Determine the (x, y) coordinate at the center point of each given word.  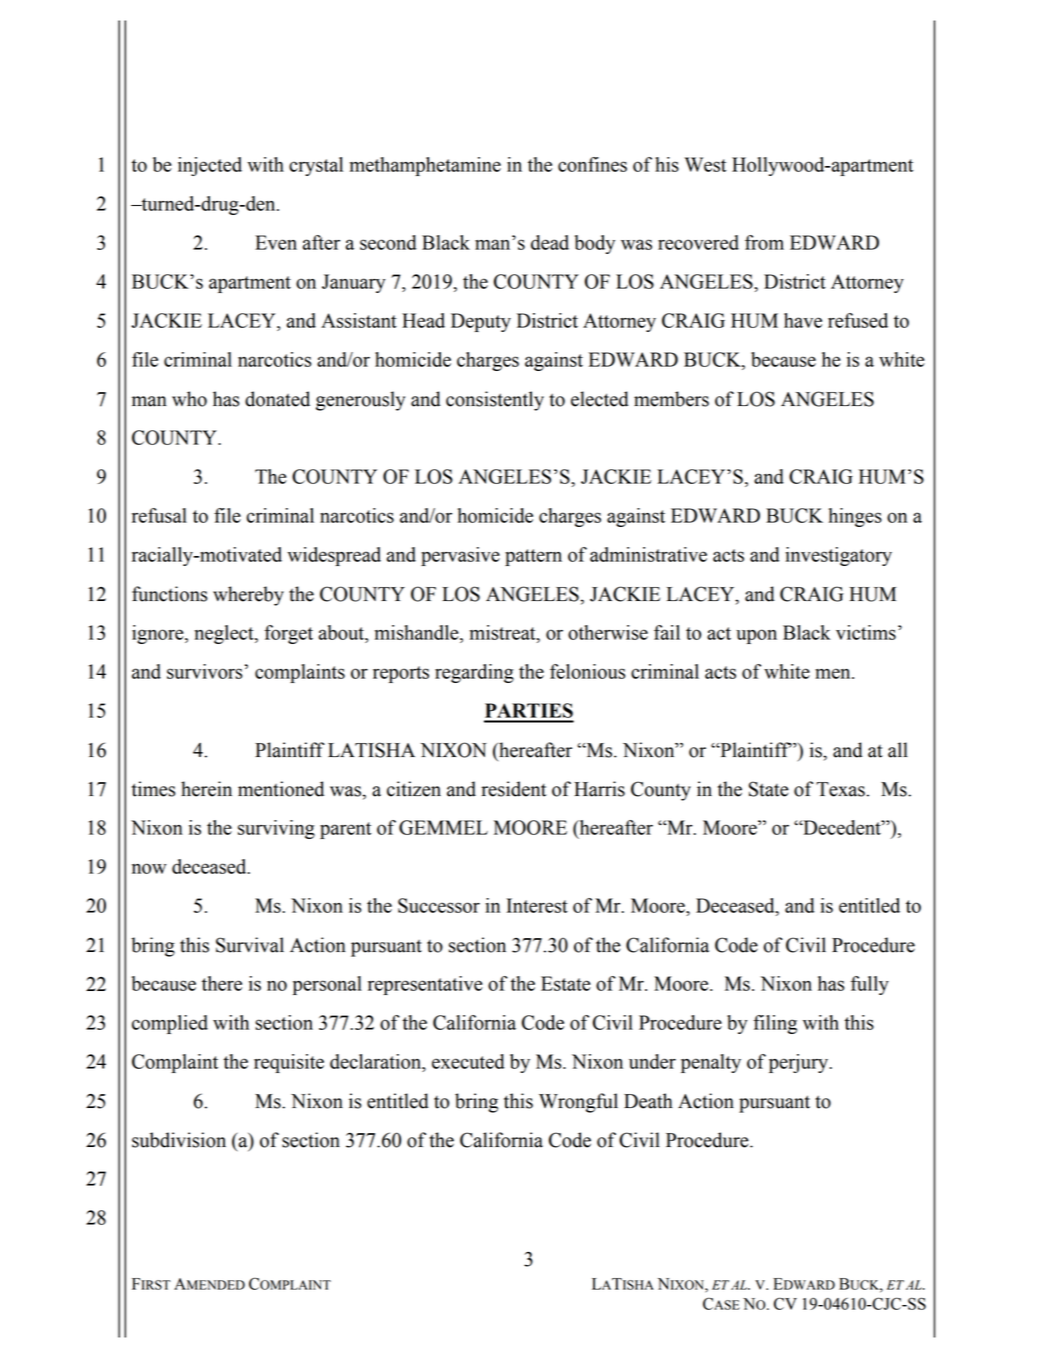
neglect (225, 634)
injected (210, 166)
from (764, 242)
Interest (537, 905)
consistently (495, 401)
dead (550, 242)
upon (756, 636)
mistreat (504, 632)
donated (277, 399)
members (671, 399)
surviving (276, 829)
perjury (800, 1063)
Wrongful (578, 1103)
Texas (840, 789)
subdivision (179, 1140)
